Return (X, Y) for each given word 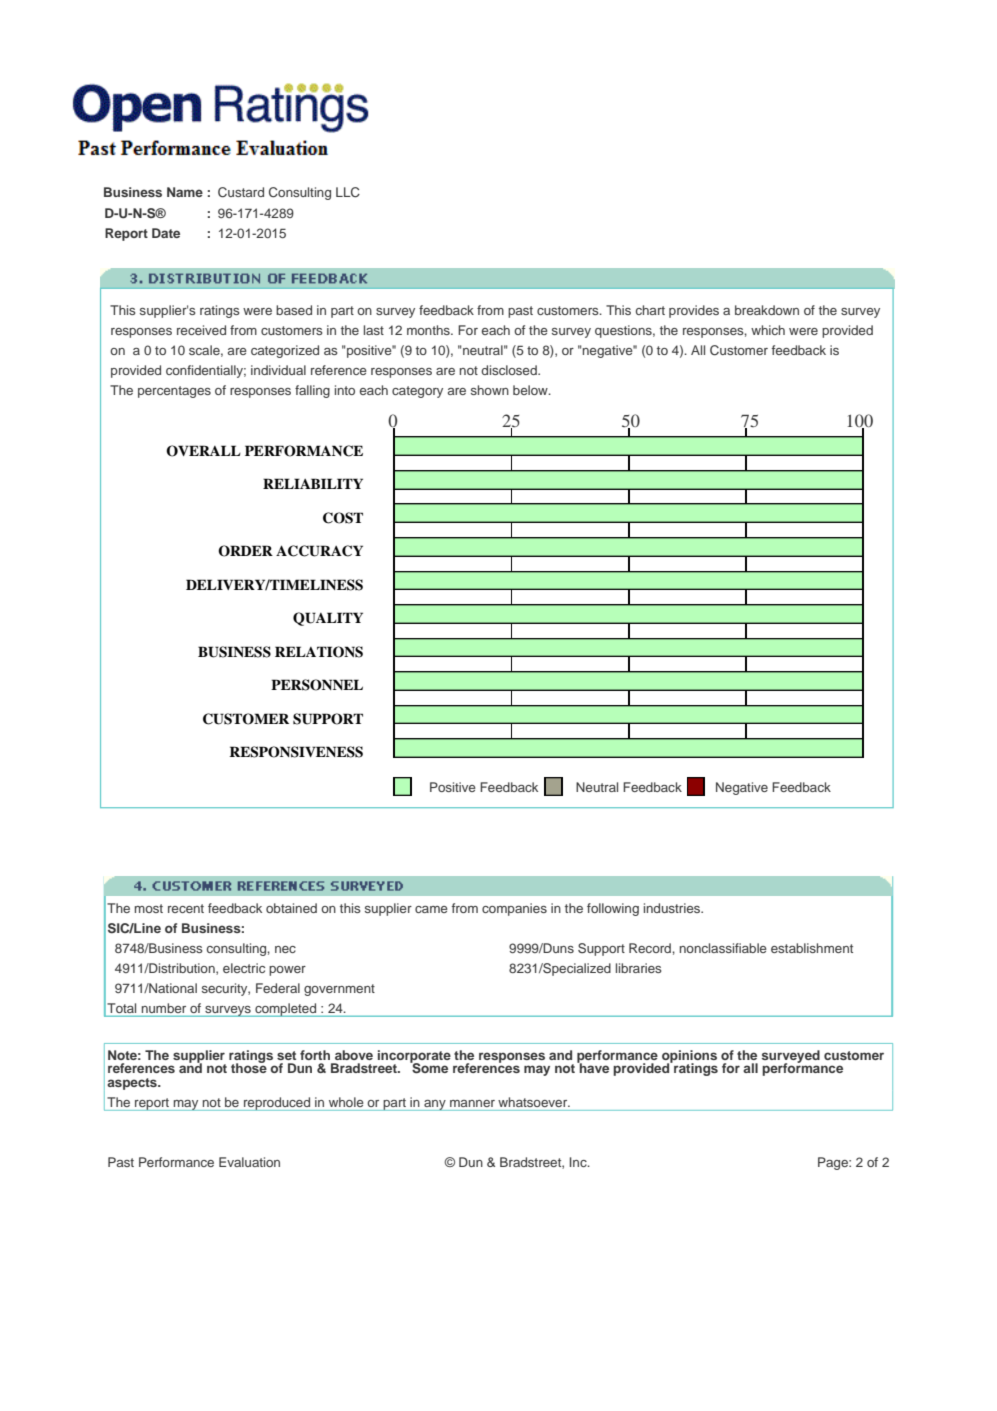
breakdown (767, 310)
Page (834, 1163)
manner (472, 1103)
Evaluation (249, 1162)
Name (185, 192)
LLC (348, 192)
